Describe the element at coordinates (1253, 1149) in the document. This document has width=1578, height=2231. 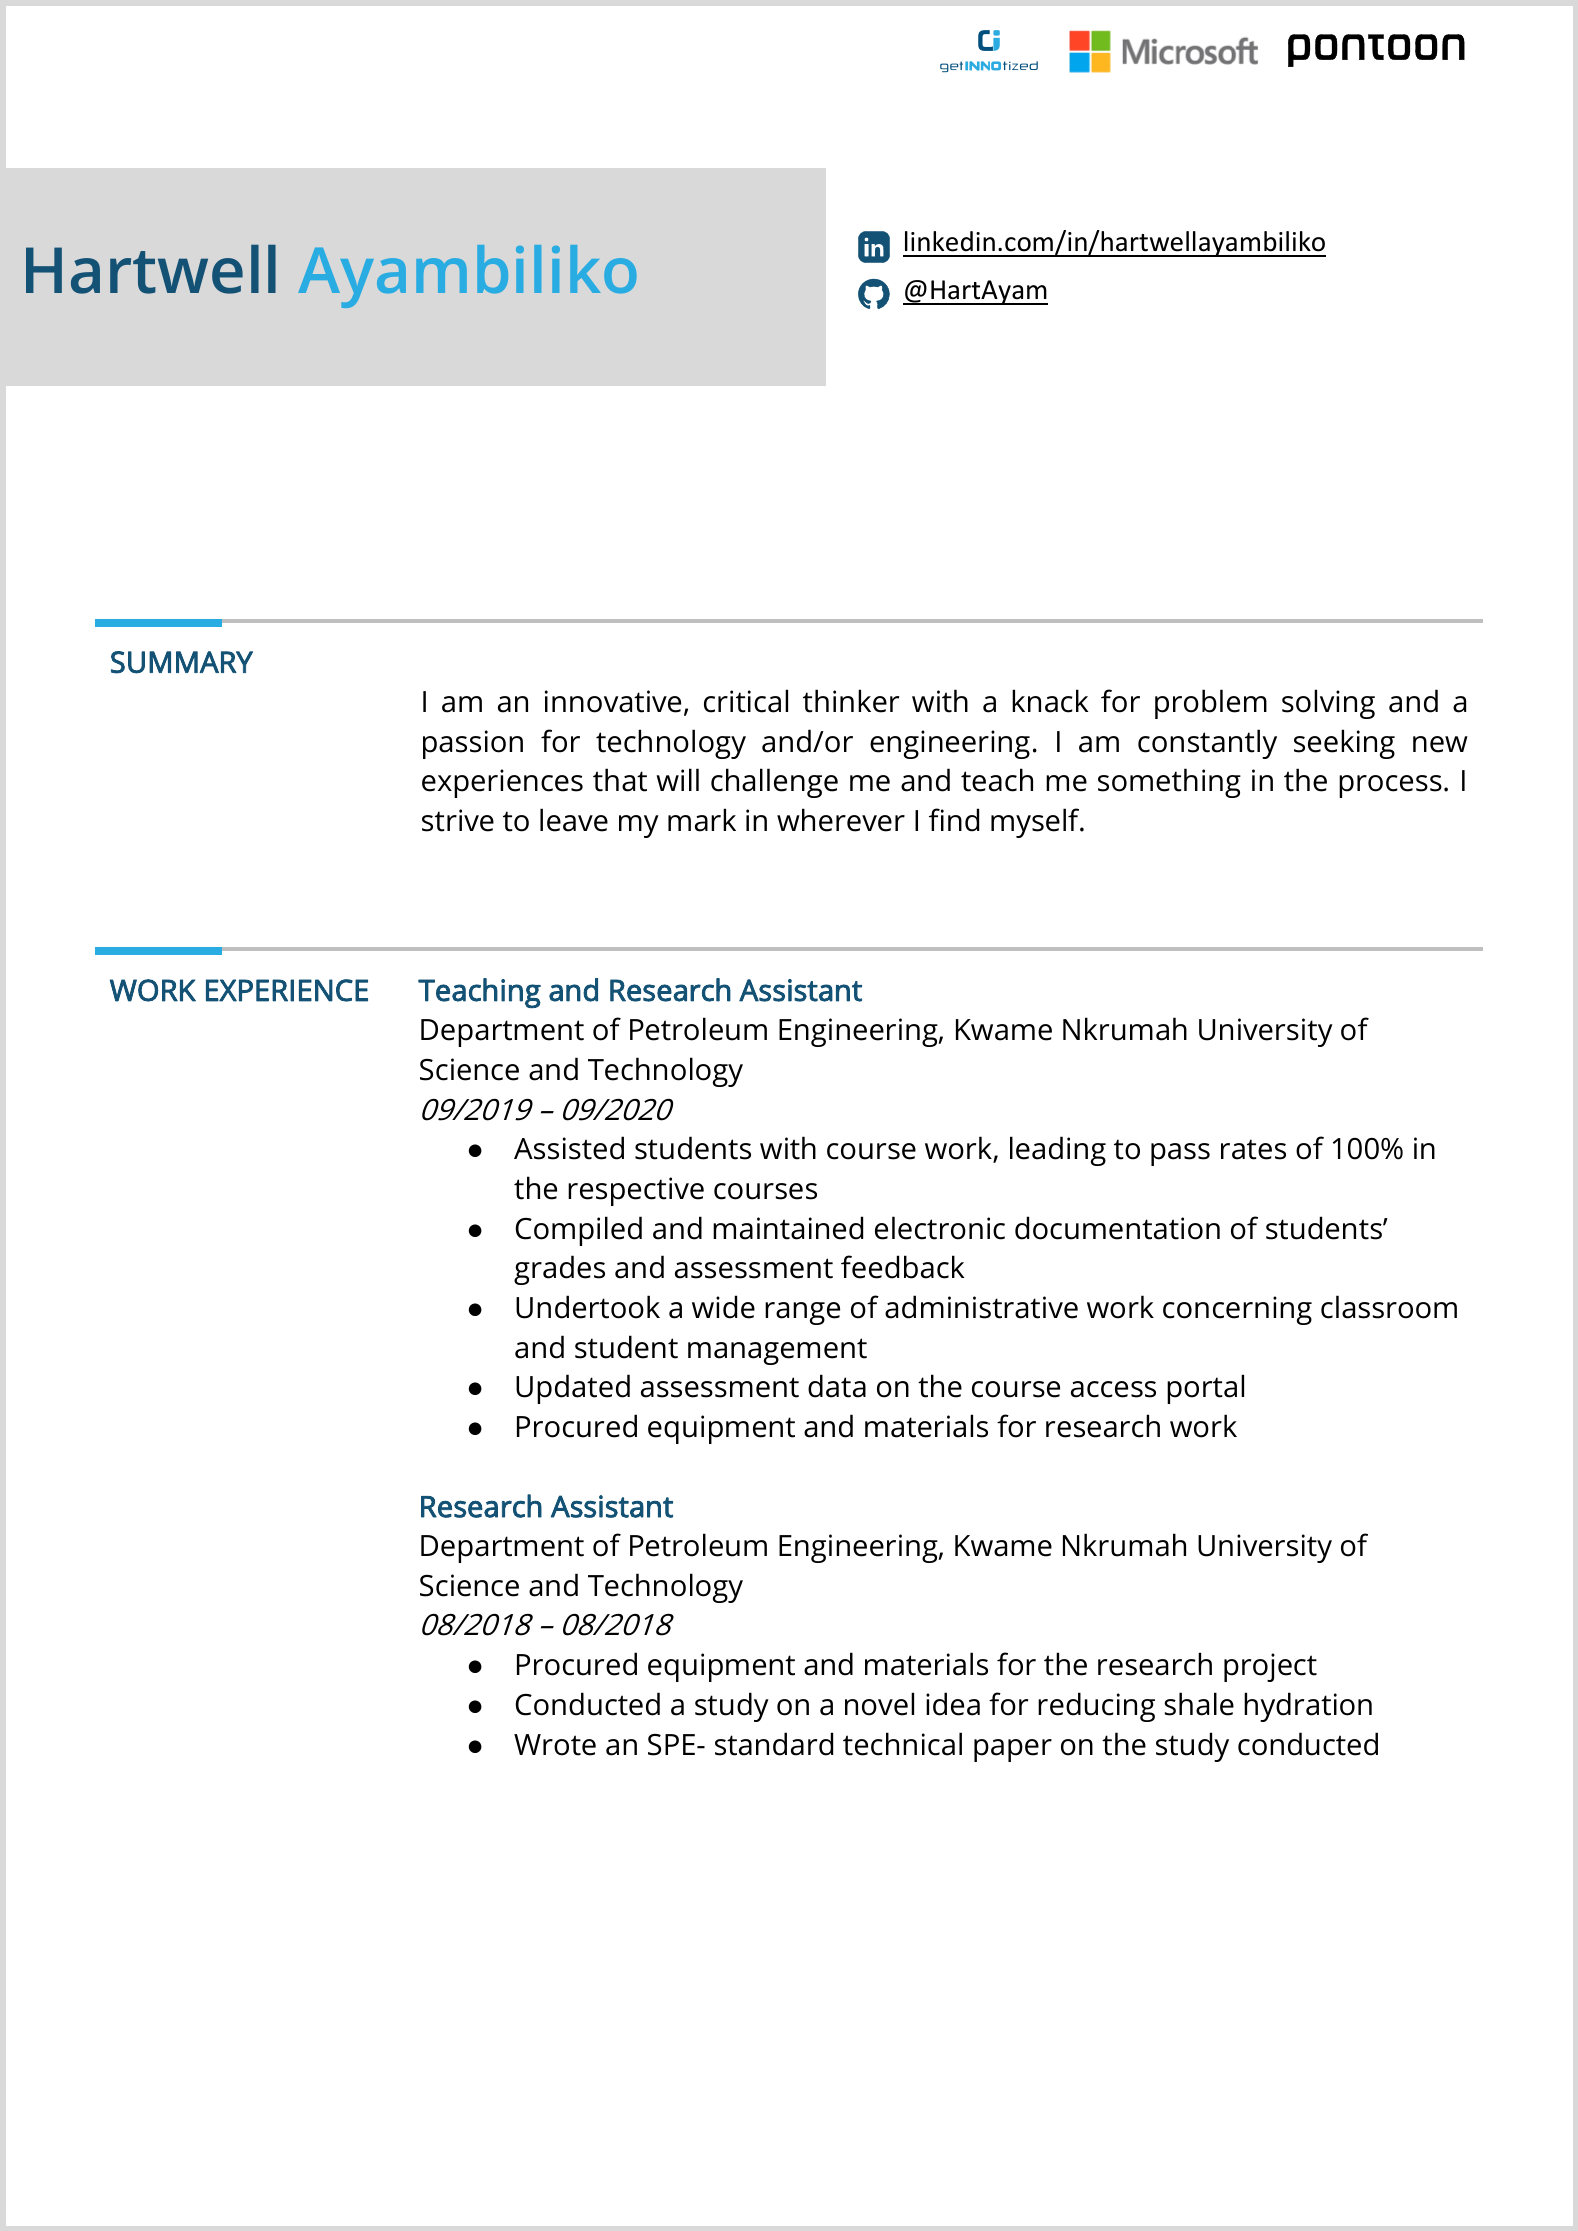
I see `rates` at that location.
